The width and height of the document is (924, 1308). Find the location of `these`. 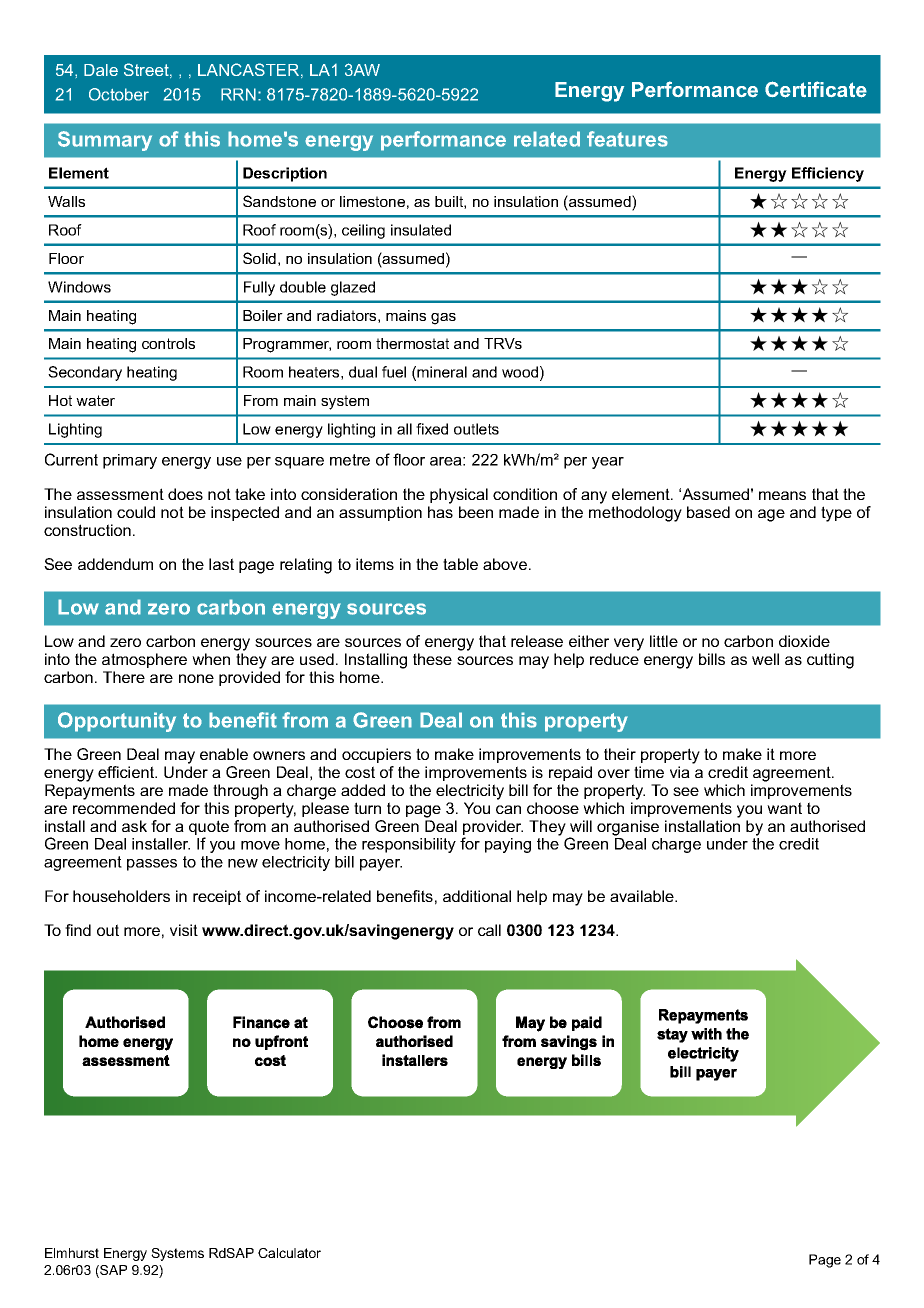

these is located at coordinates (432, 659).
